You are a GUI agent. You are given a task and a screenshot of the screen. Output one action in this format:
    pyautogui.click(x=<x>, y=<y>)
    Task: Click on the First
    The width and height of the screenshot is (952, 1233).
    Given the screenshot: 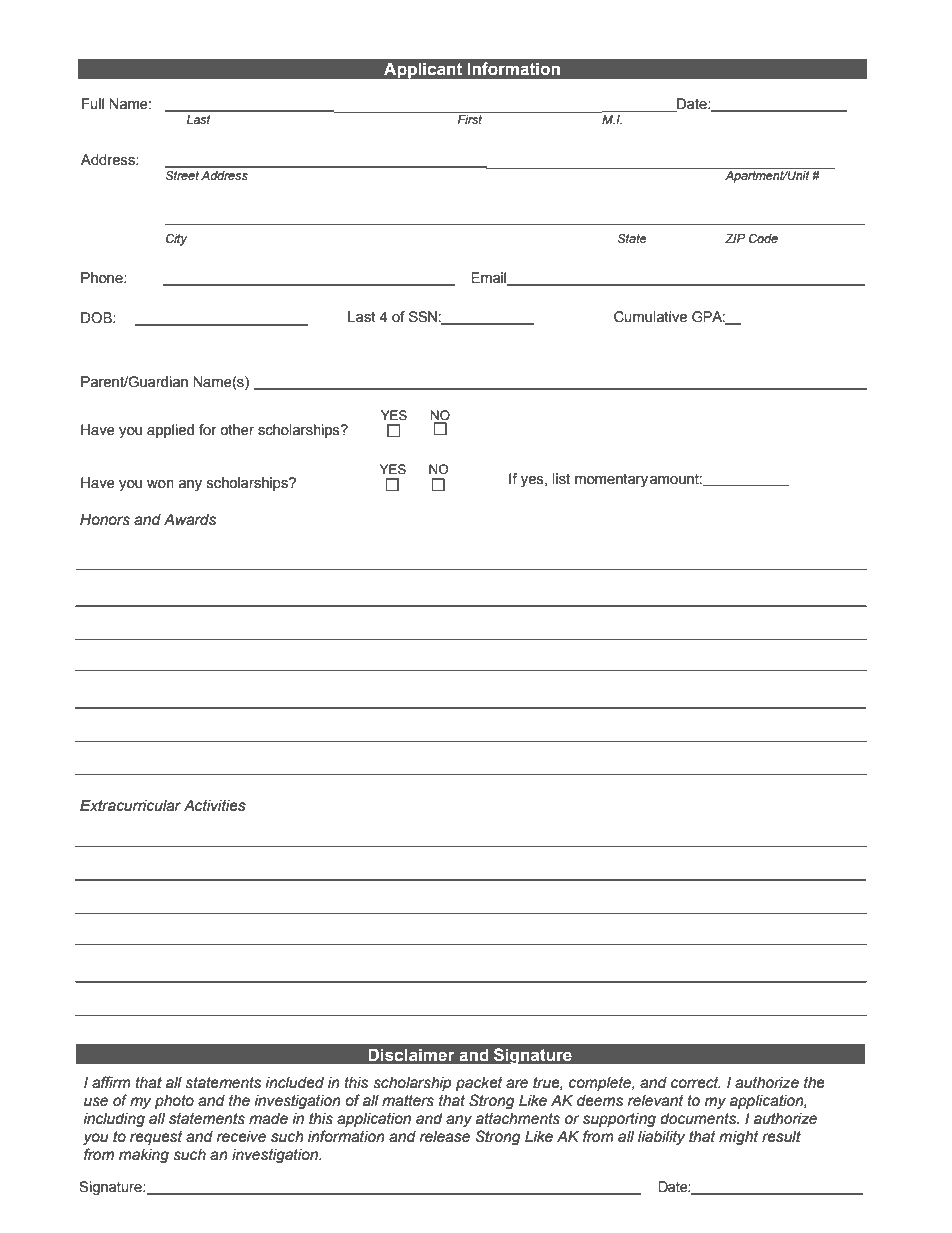 What is the action you would take?
    pyautogui.click(x=470, y=118)
